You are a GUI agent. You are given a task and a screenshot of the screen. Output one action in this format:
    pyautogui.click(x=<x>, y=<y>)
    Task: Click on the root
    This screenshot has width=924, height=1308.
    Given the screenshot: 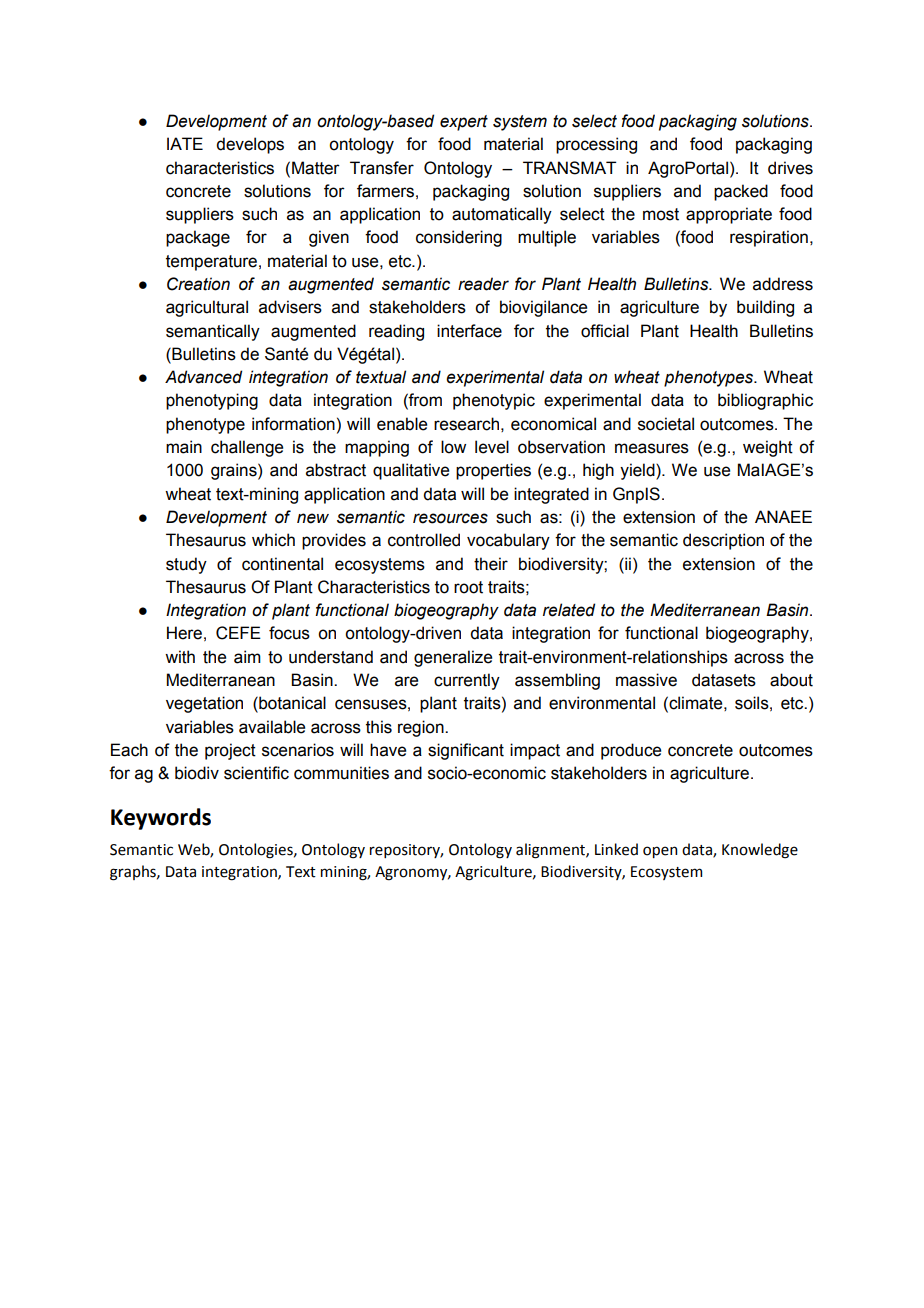 What is the action you would take?
    pyautogui.click(x=468, y=587)
